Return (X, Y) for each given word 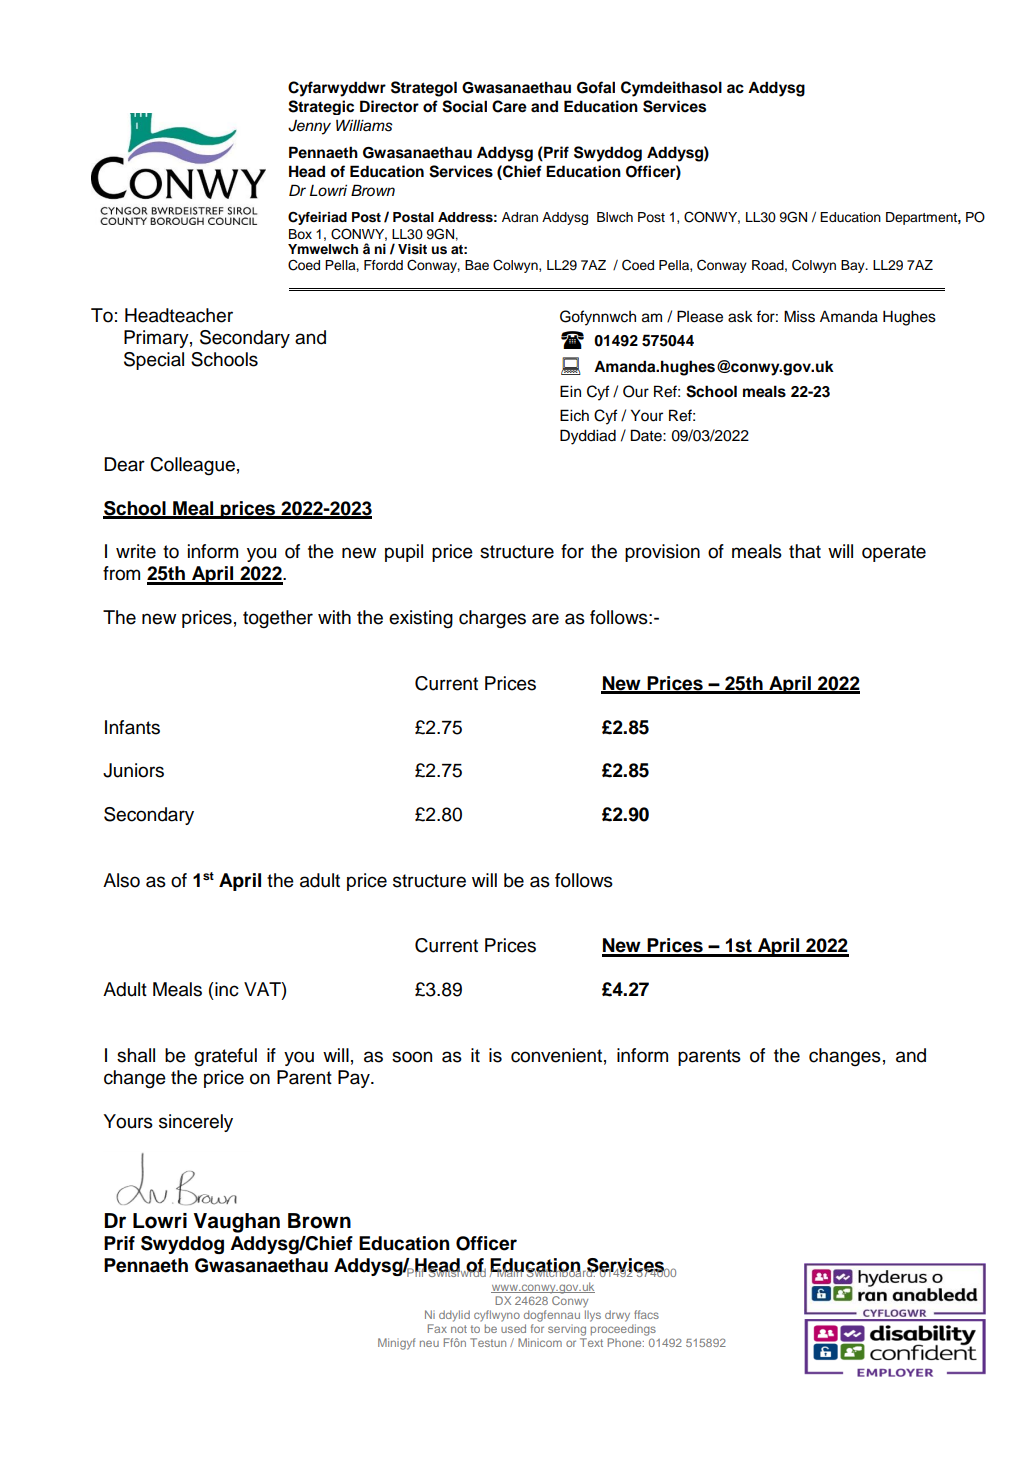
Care (509, 106)
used (513, 1328)
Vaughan (236, 1223)
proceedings (623, 1330)
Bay (854, 266)
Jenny (309, 127)
